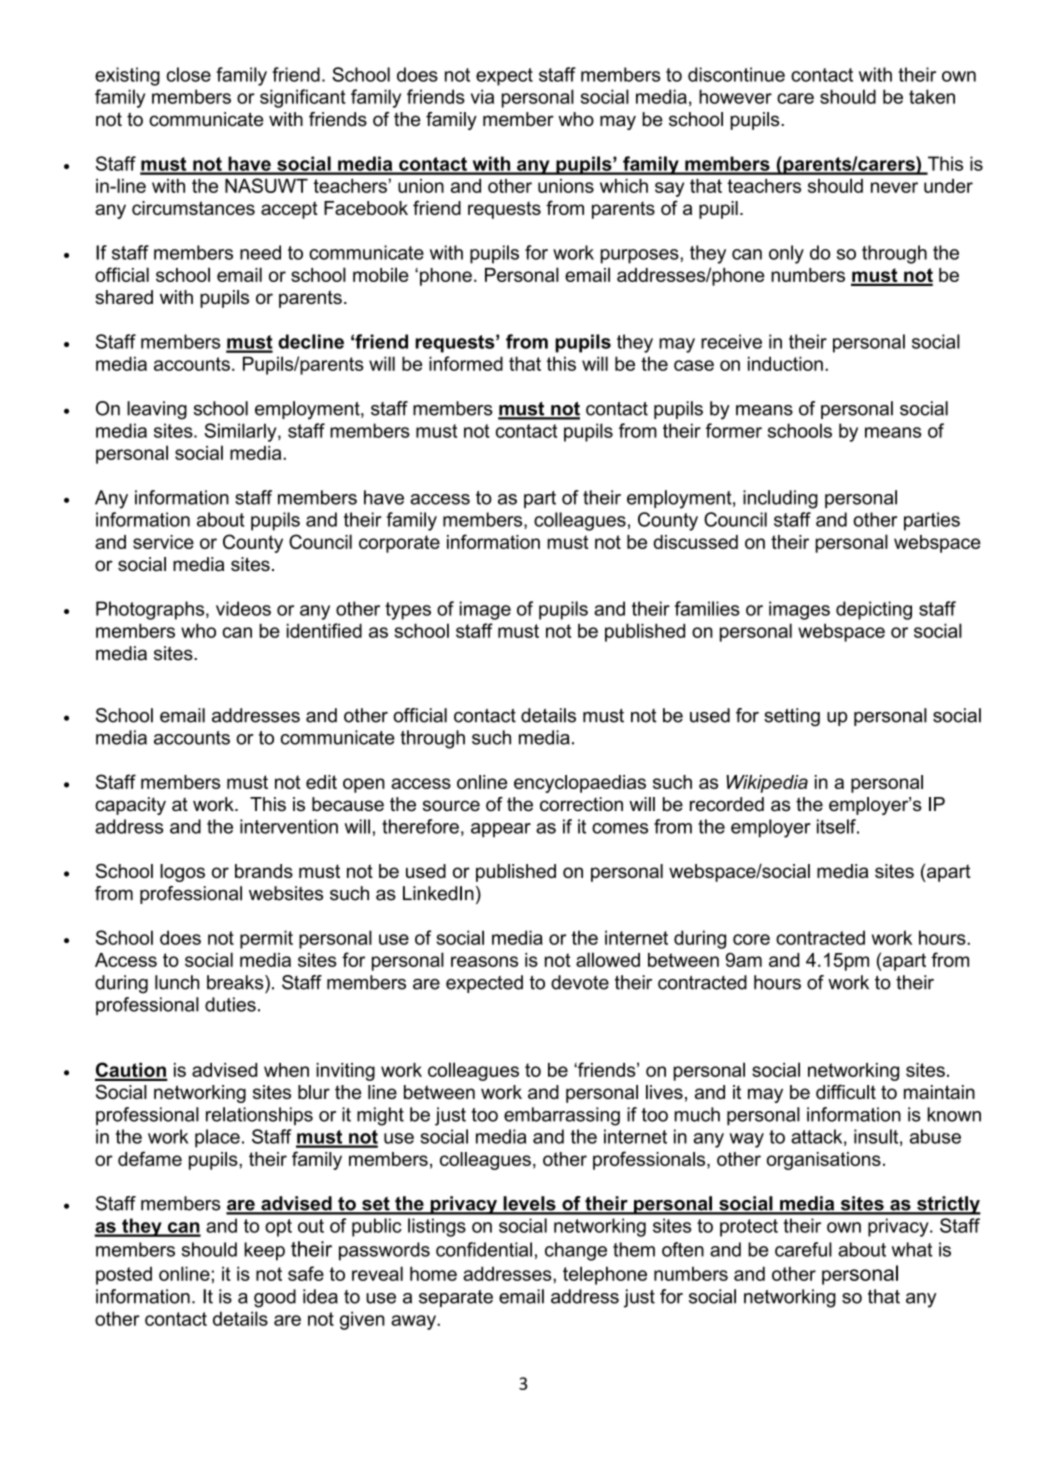 The height and width of the page is (1481, 1047). I want to click on leaving, so click(157, 410).
